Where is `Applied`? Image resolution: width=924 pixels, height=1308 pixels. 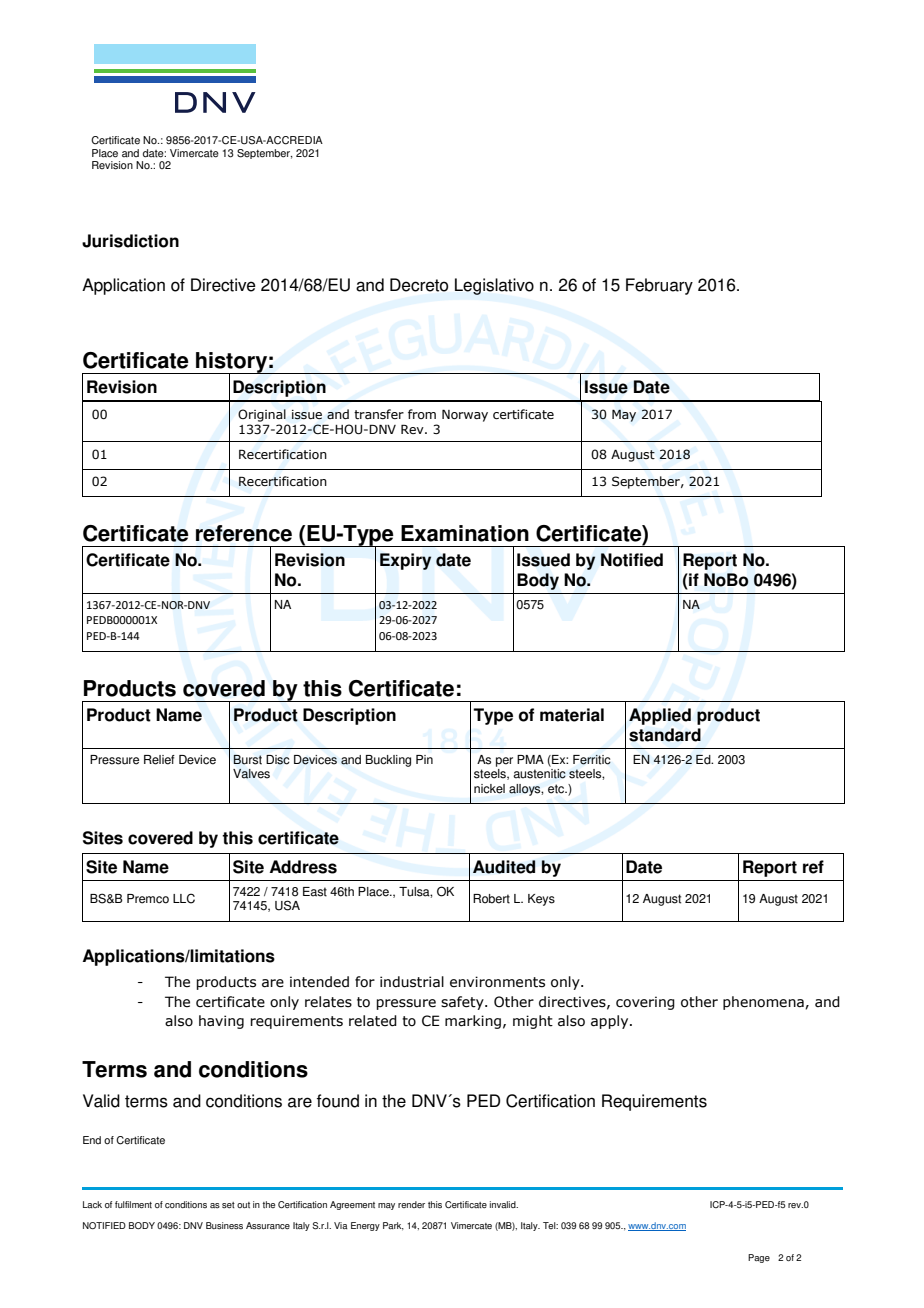
Applied is located at coordinates (660, 716).
